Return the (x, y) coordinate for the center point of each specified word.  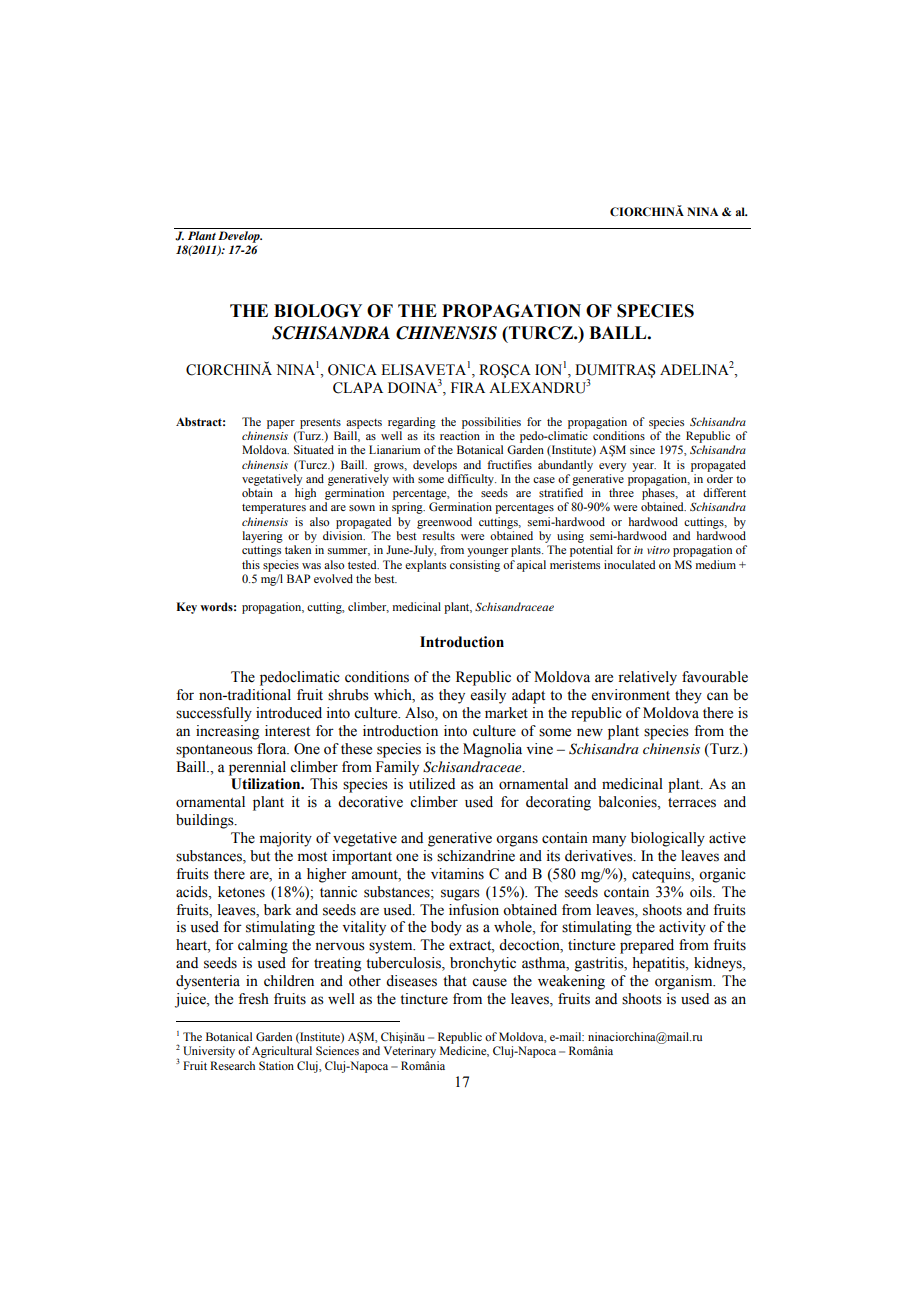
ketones (241, 892)
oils (702, 892)
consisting (475, 566)
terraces (692, 803)
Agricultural (282, 1052)
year (644, 467)
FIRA (468, 387)
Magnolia (492, 750)
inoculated (629, 564)
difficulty (472, 480)
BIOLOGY (318, 311)
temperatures (274, 509)
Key (186, 608)
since (642, 449)
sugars (460, 895)
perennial (257, 768)
